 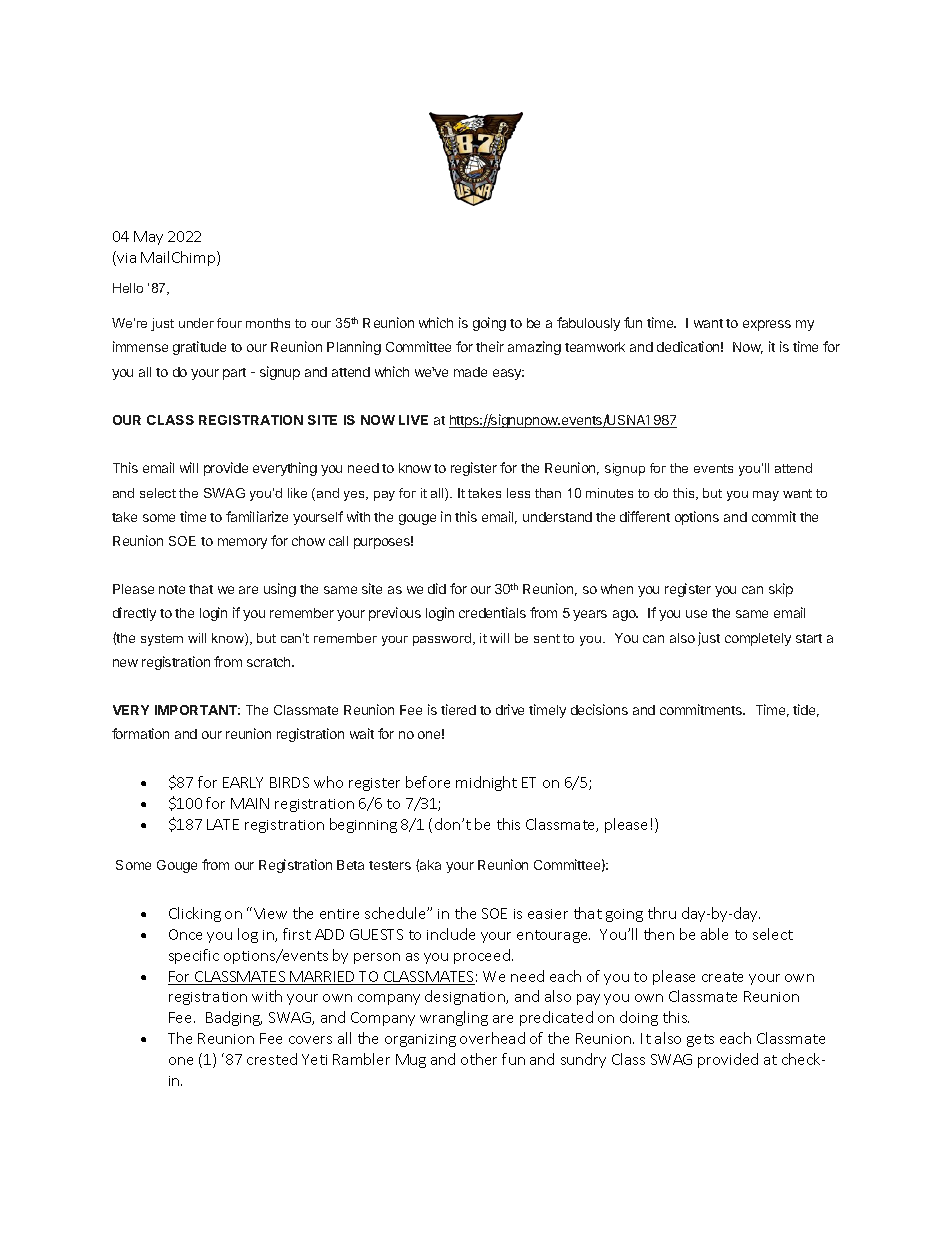 I want to click on system, so click(x=162, y=640).
